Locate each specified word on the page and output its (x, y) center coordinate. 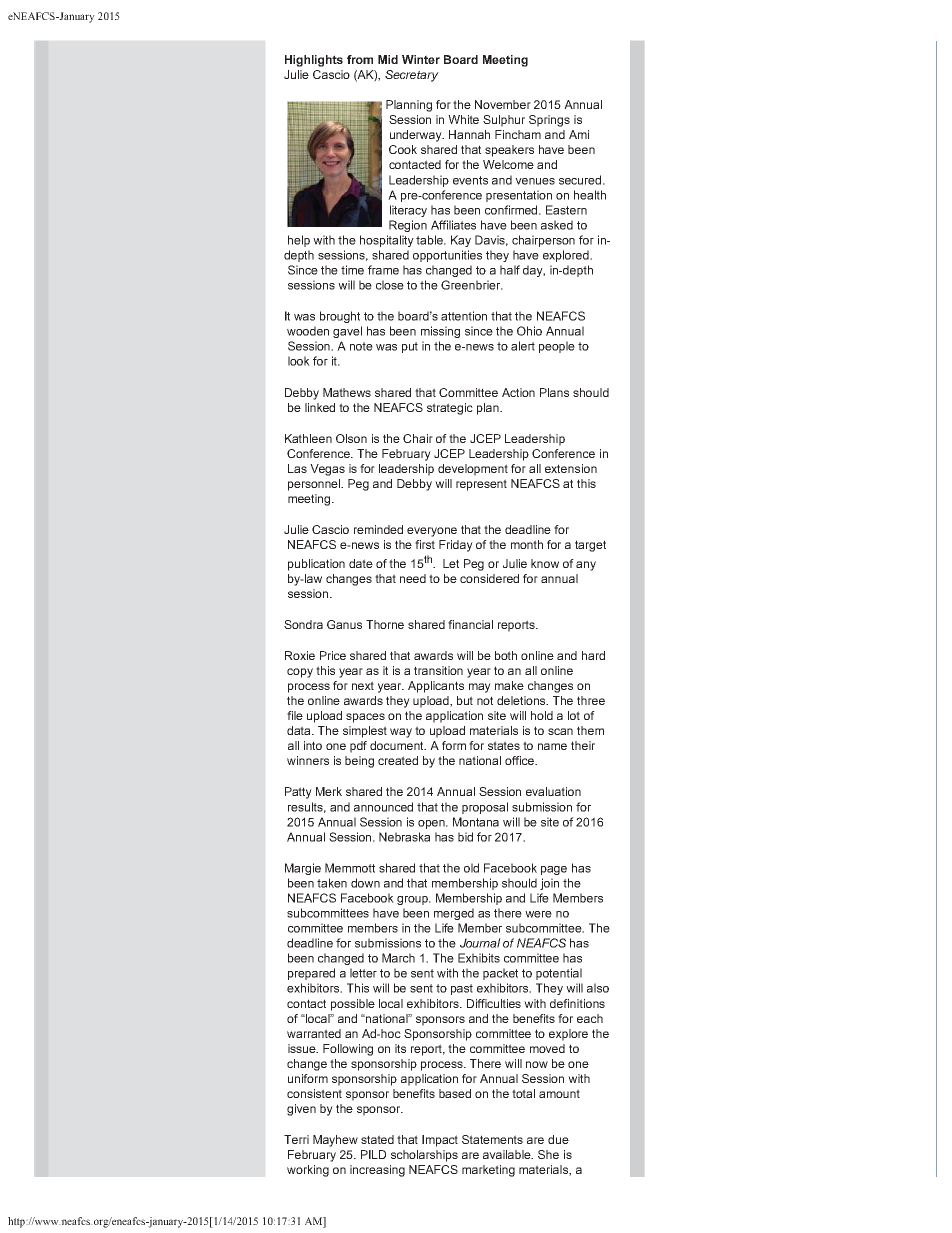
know (545, 563)
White (463, 119)
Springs (549, 121)
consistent (314, 1093)
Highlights (314, 61)
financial (470, 624)
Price (333, 655)
